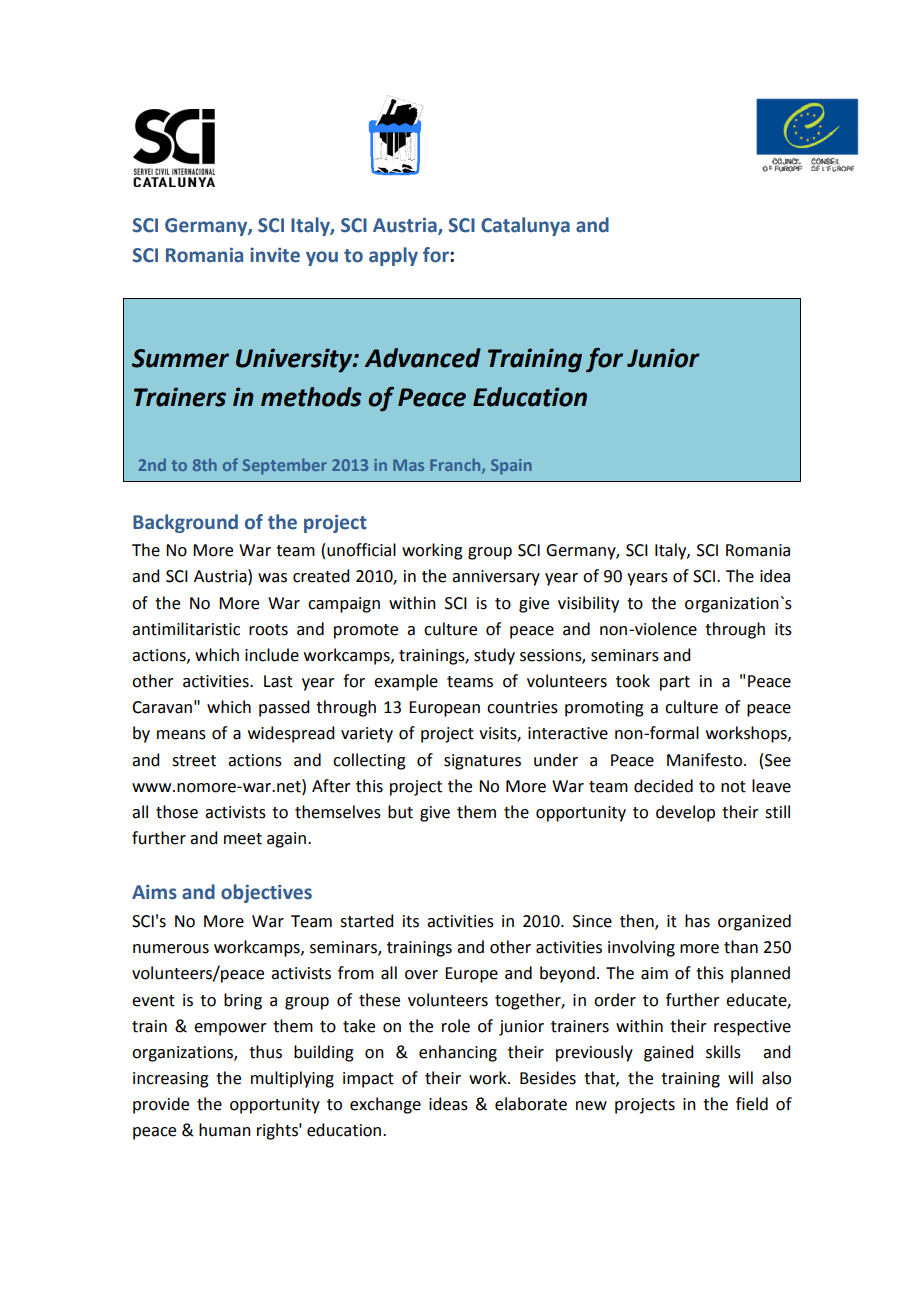 The height and width of the screenshot is (1308, 924). I want to click on human, so click(225, 1130).
